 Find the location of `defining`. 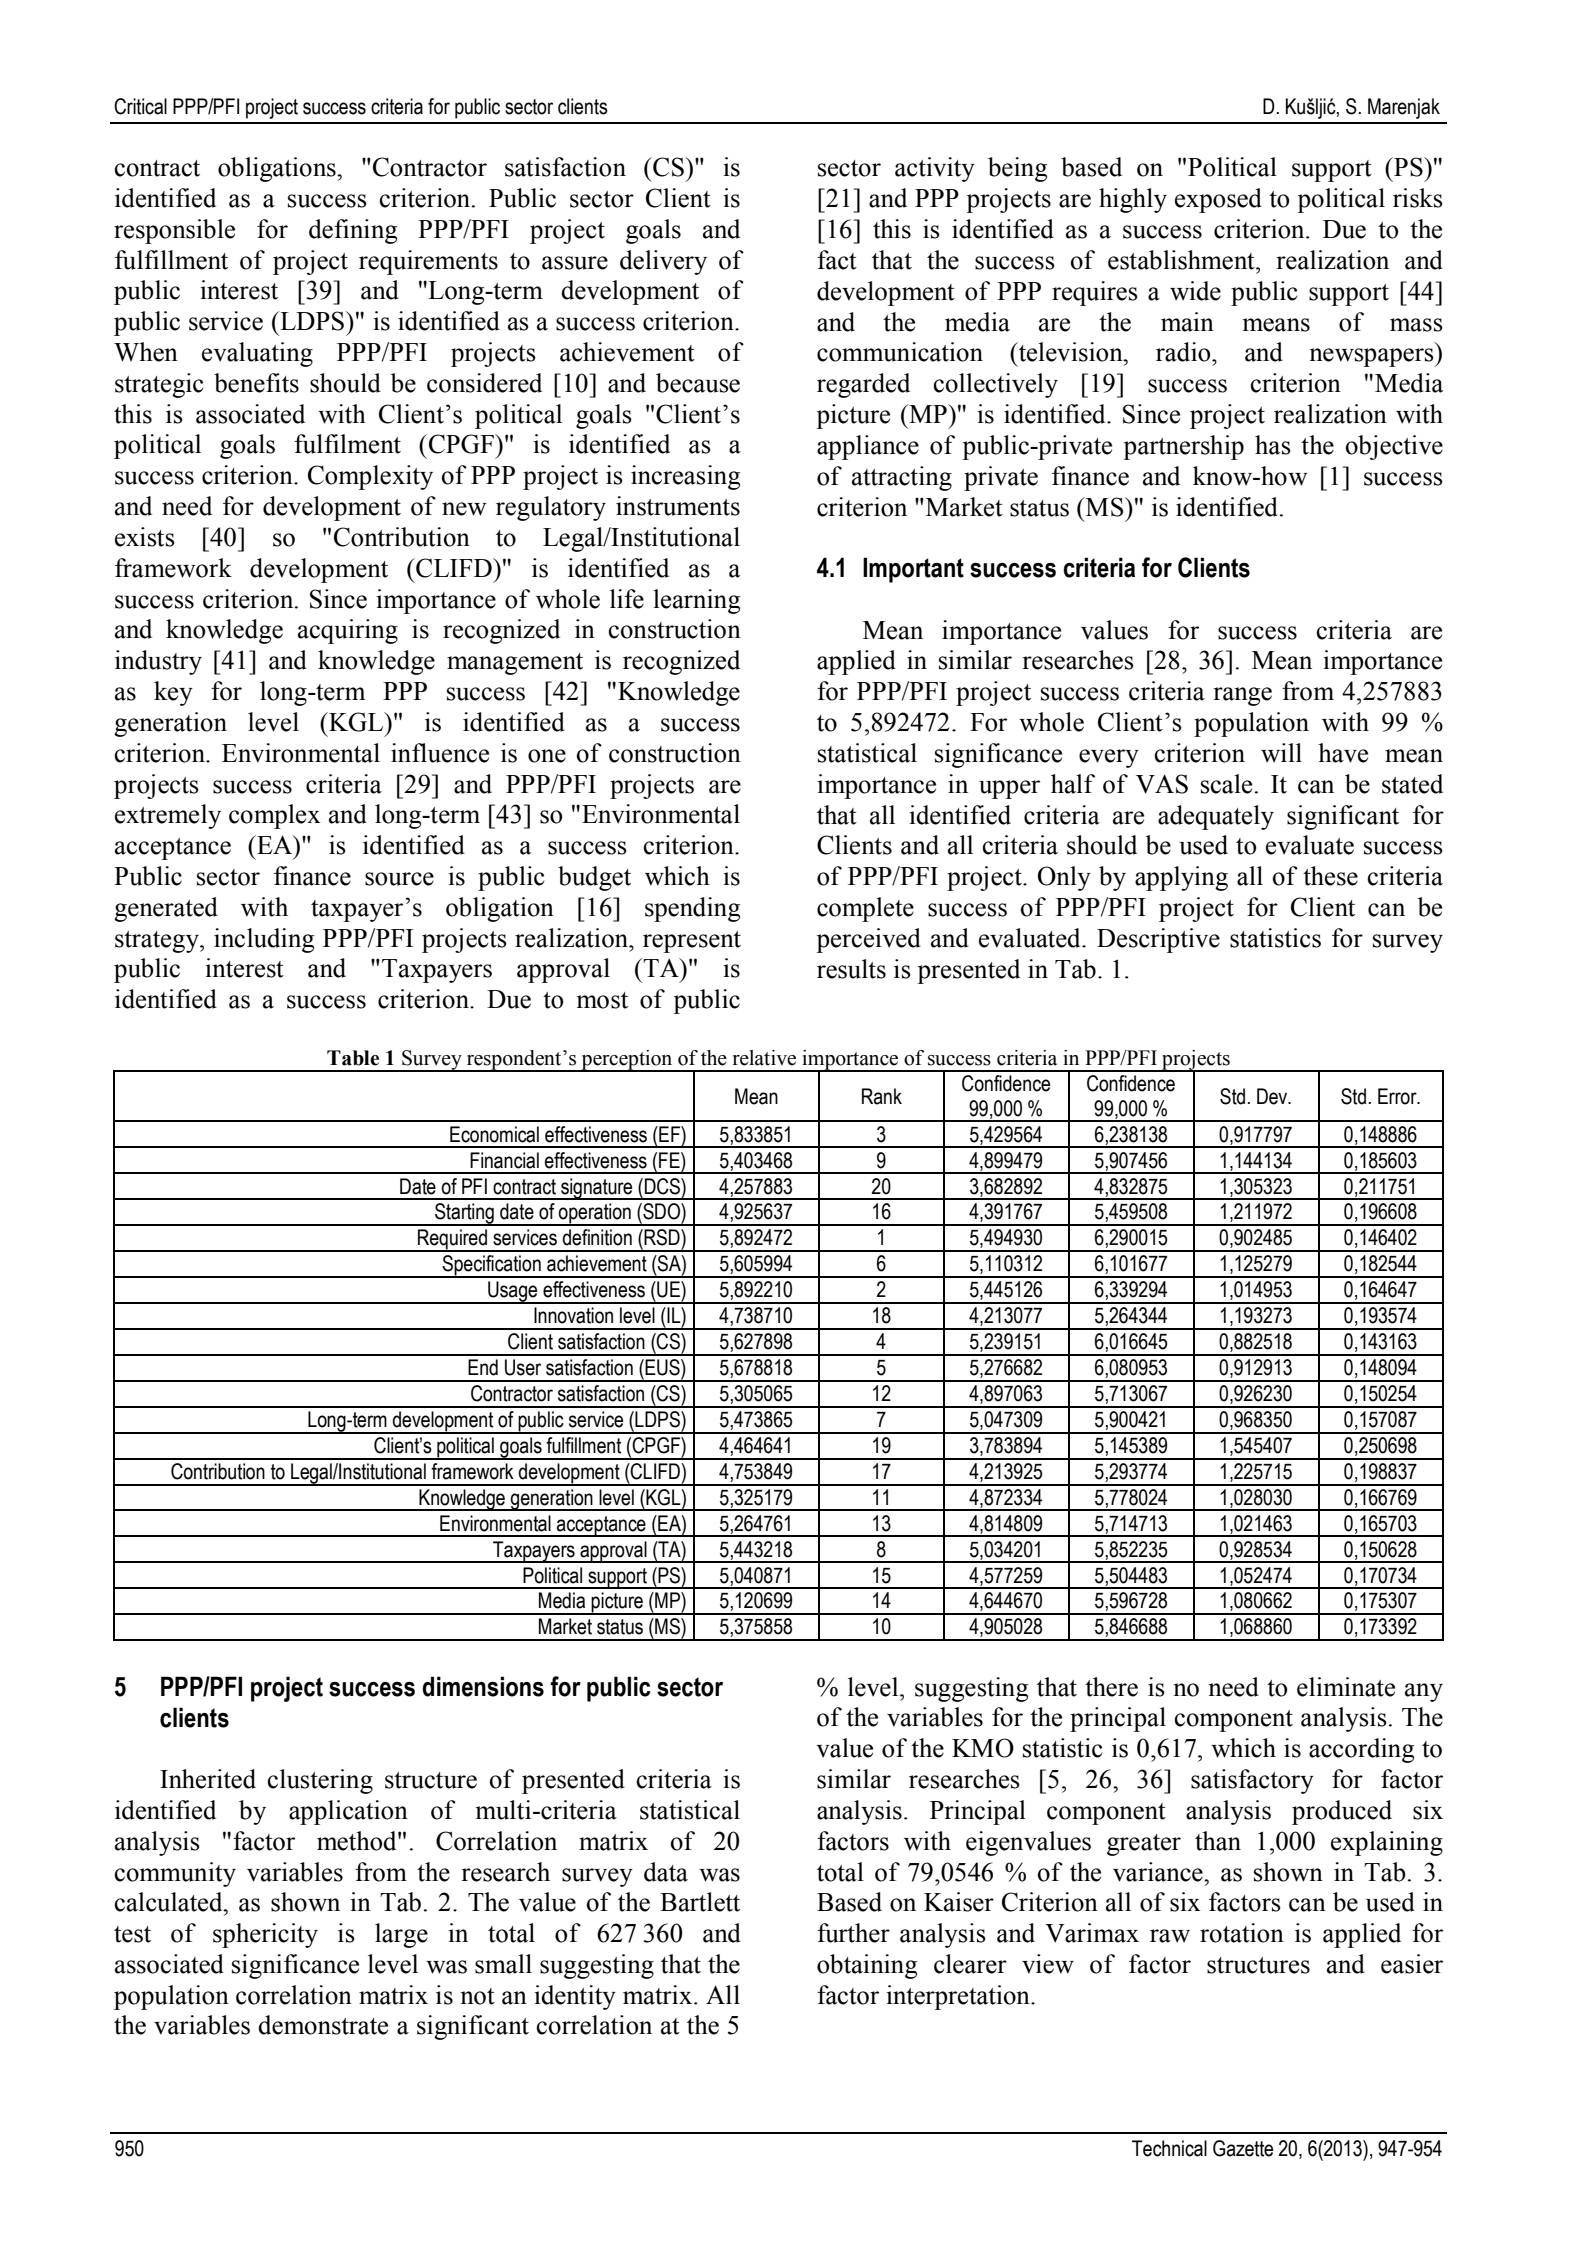

defining is located at coordinates (353, 231).
